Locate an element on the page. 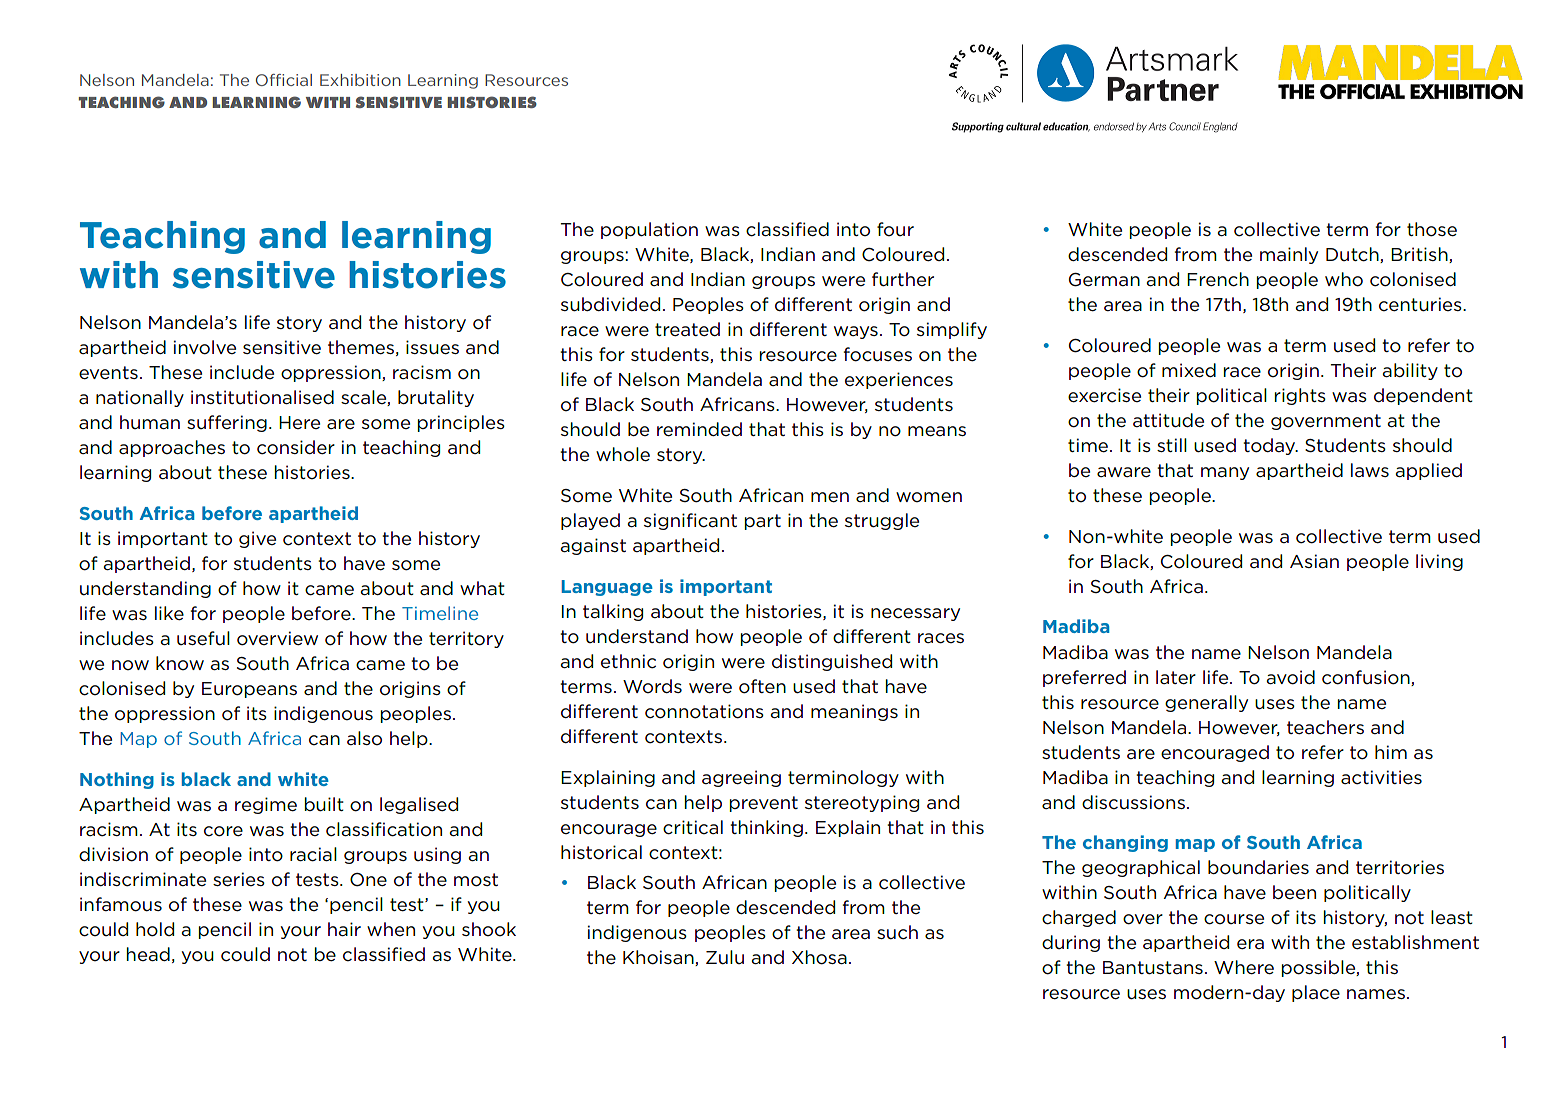  those is located at coordinates (1432, 229).
